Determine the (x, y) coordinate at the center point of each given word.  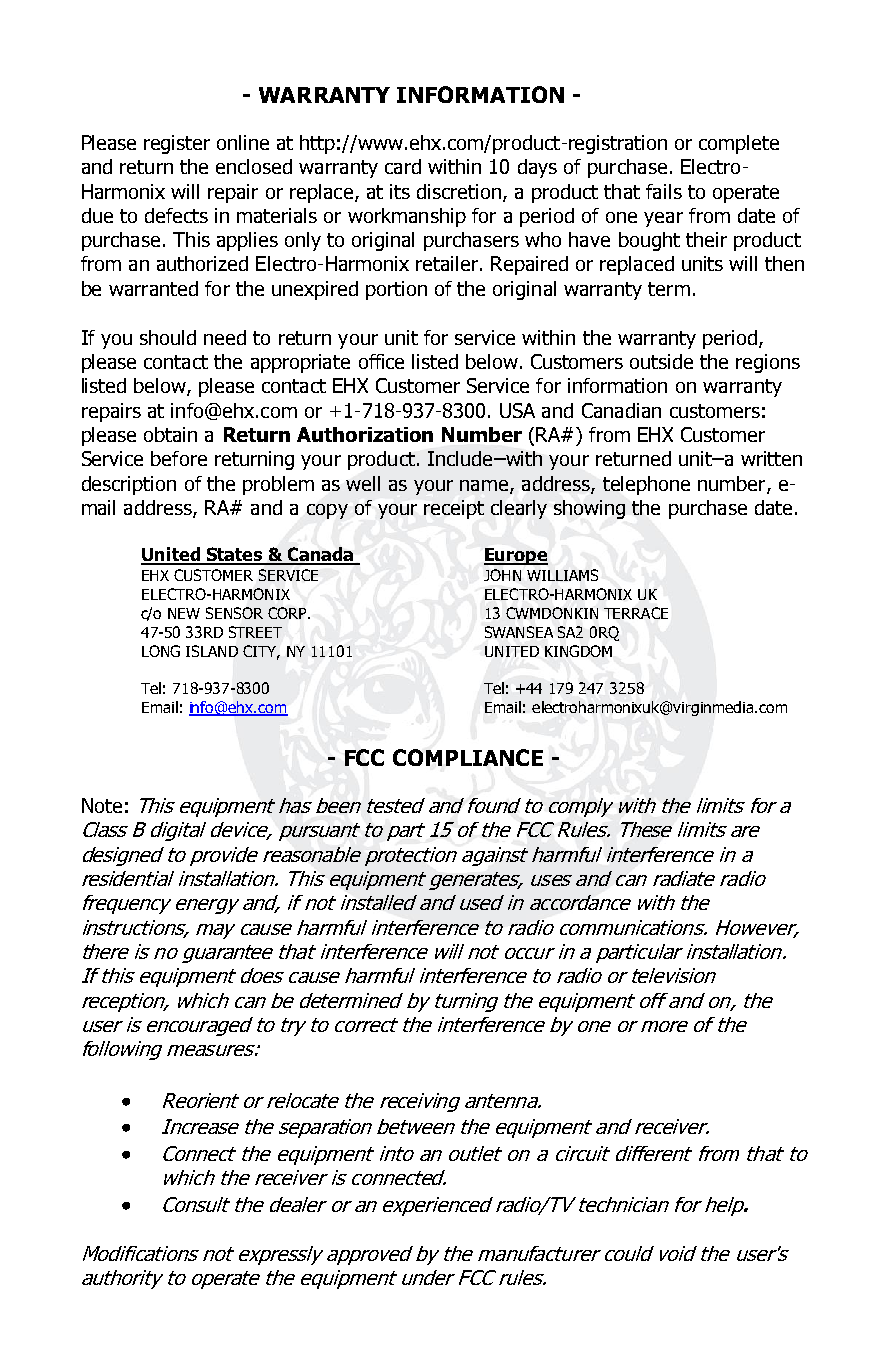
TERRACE (636, 613)
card (403, 166)
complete (739, 144)
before (179, 458)
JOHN (502, 575)
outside (661, 361)
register (177, 144)
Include (461, 458)
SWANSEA (519, 632)
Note (102, 805)
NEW (184, 613)
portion (396, 290)
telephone (646, 485)
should (168, 337)
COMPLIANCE (468, 757)
